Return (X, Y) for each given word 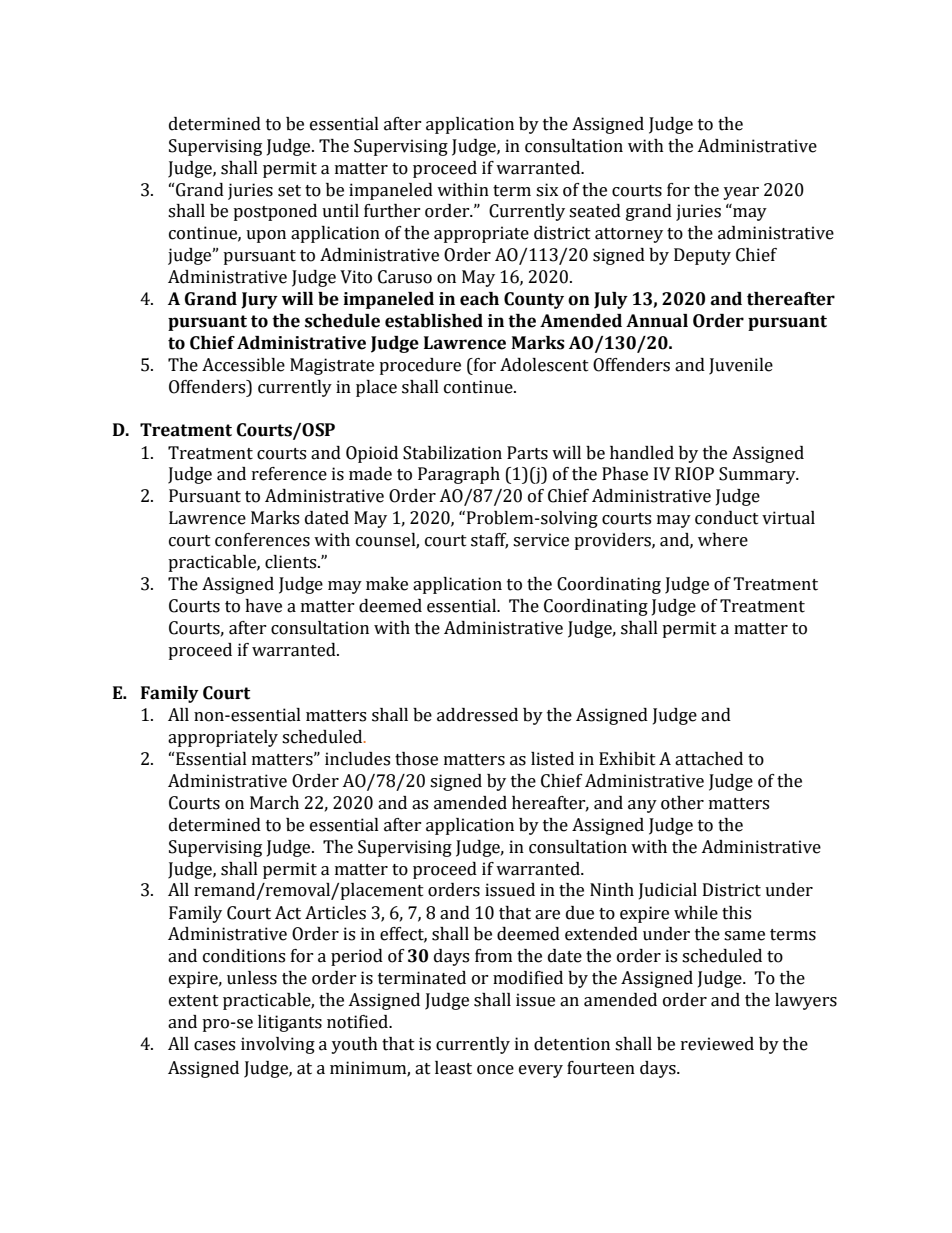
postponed (275, 212)
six (547, 190)
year (741, 193)
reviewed (717, 1044)
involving (278, 1045)
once (495, 1070)
